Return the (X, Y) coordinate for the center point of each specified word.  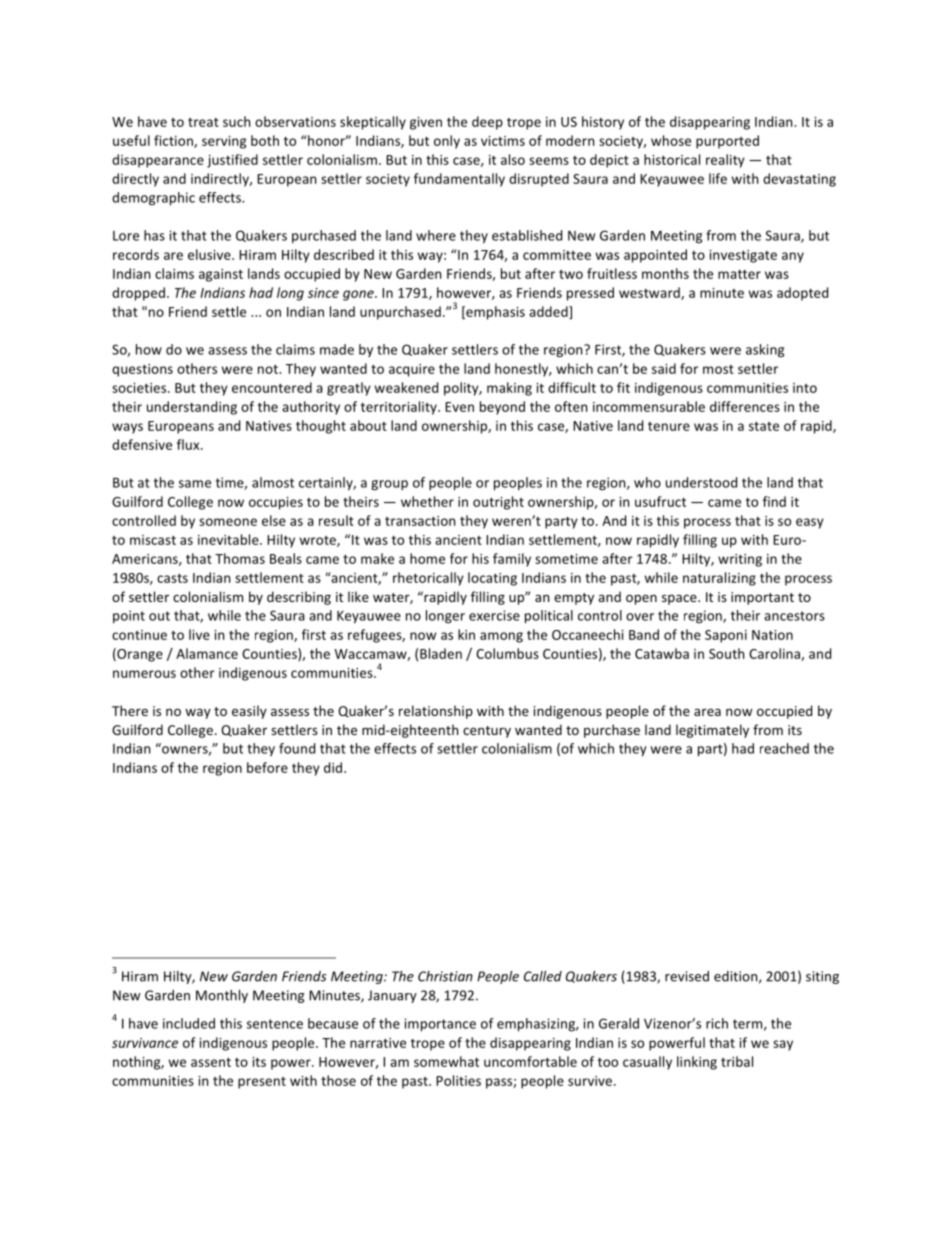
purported (727, 142)
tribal (737, 1061)
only (447, 142)
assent (211, 1062)
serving (224, 142)
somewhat (446, 1061)
